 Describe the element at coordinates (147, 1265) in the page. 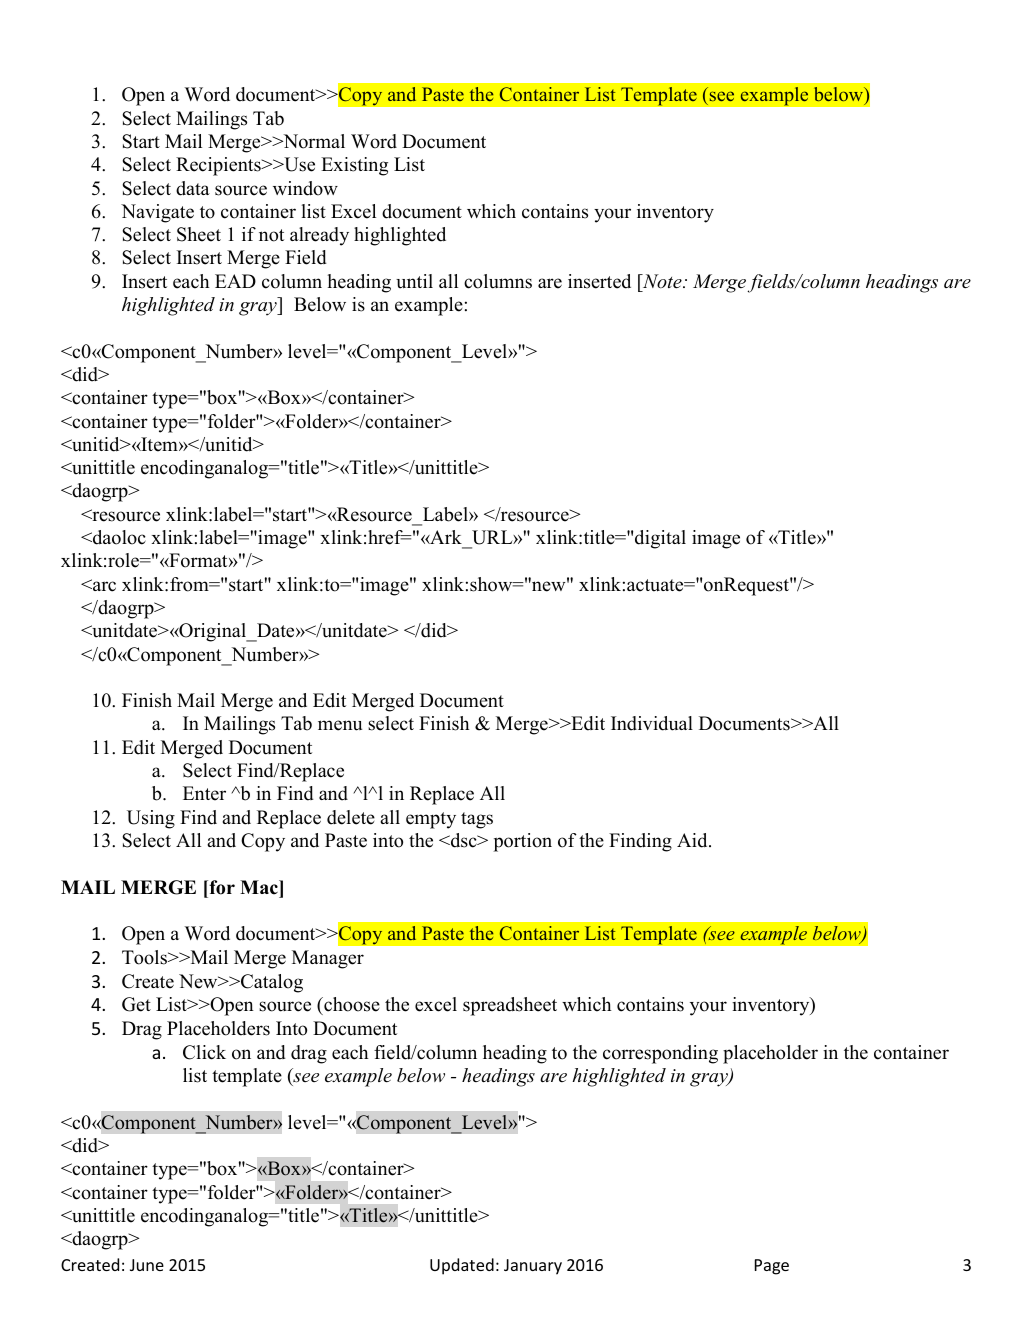

I see `June` at that location.
